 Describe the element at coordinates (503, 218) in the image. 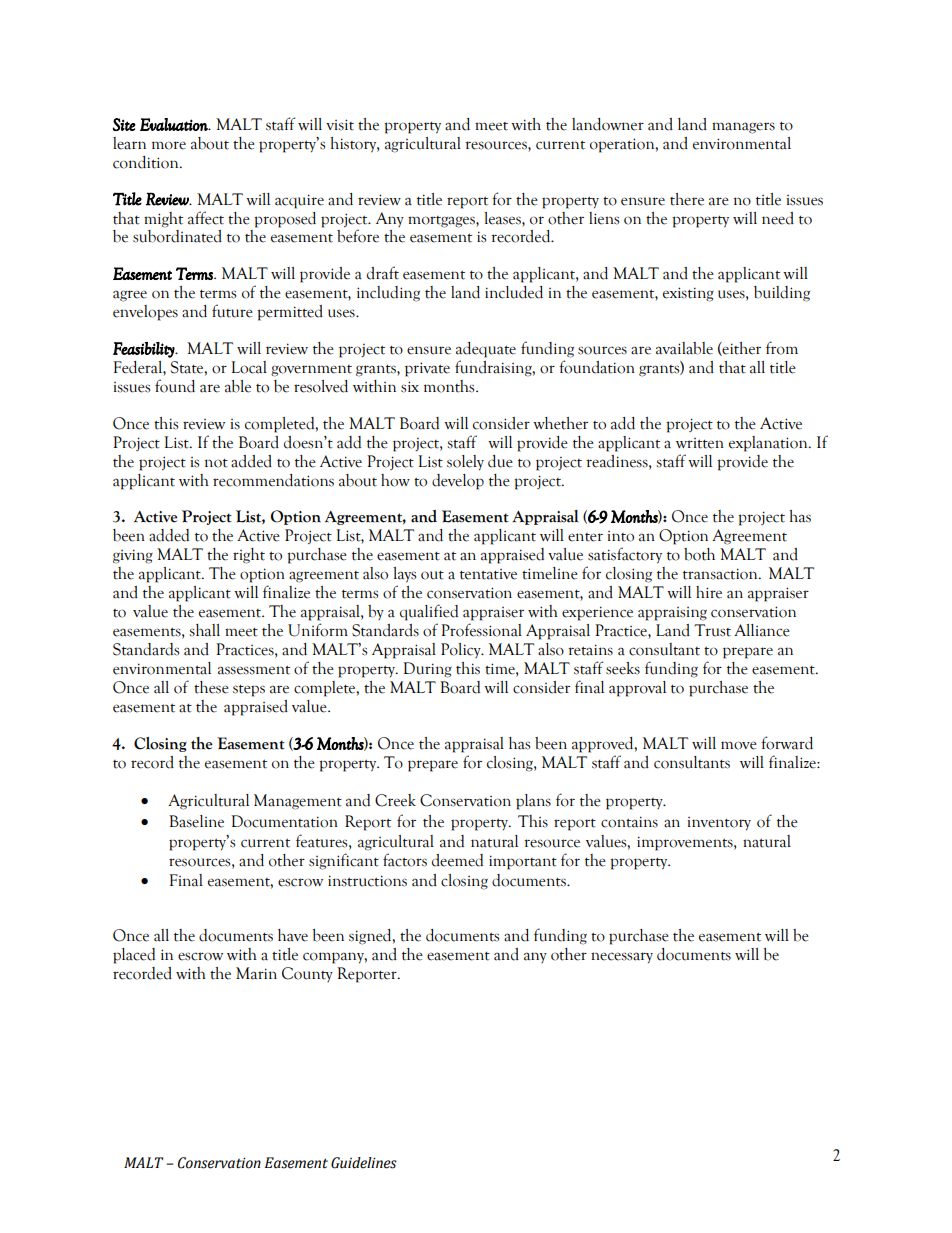

I see `leases` at that location.
